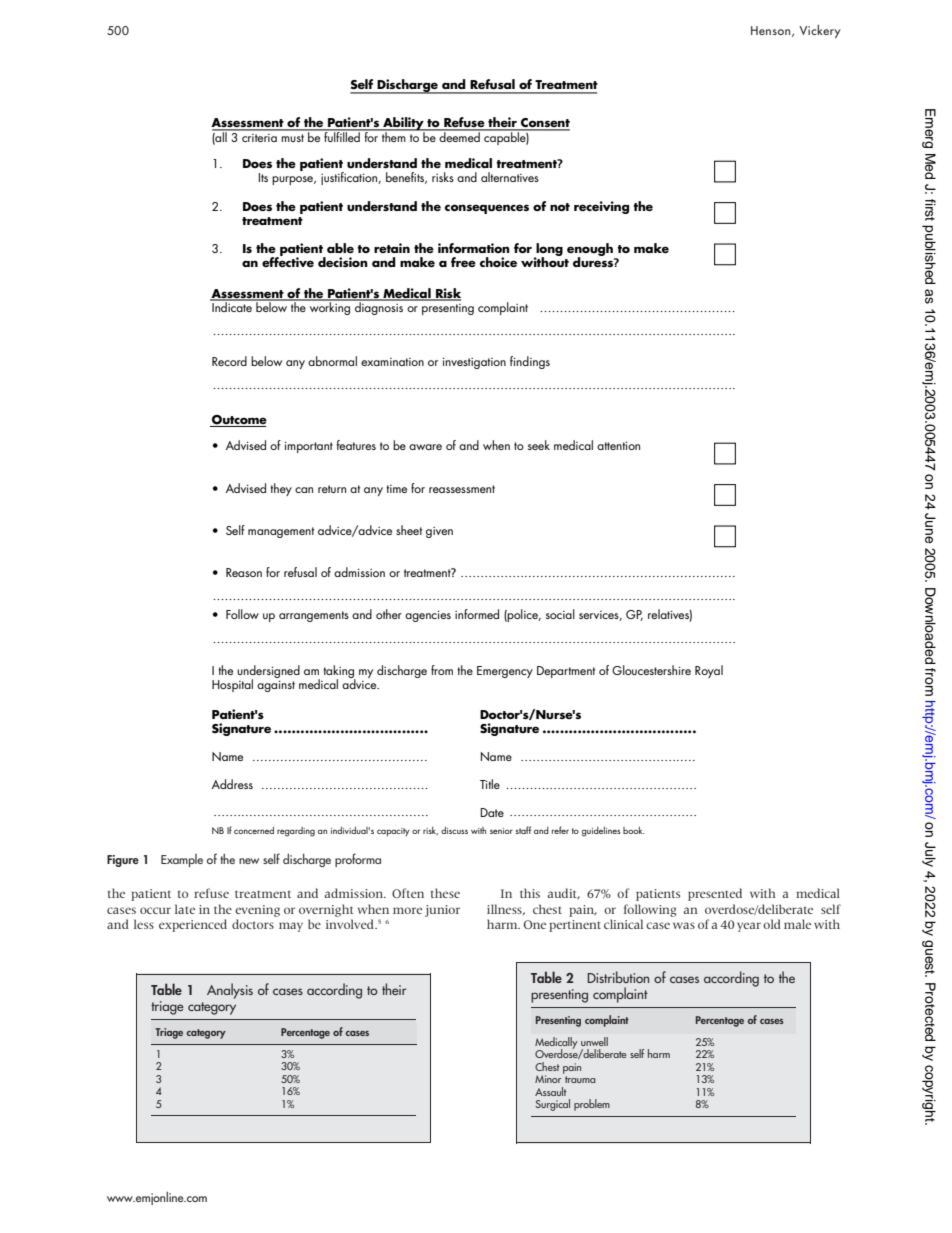 The height and width of the document is (1233, 952). Describe the element at coordinates (239, 420) in the document. I see `Outcome` at that location.
